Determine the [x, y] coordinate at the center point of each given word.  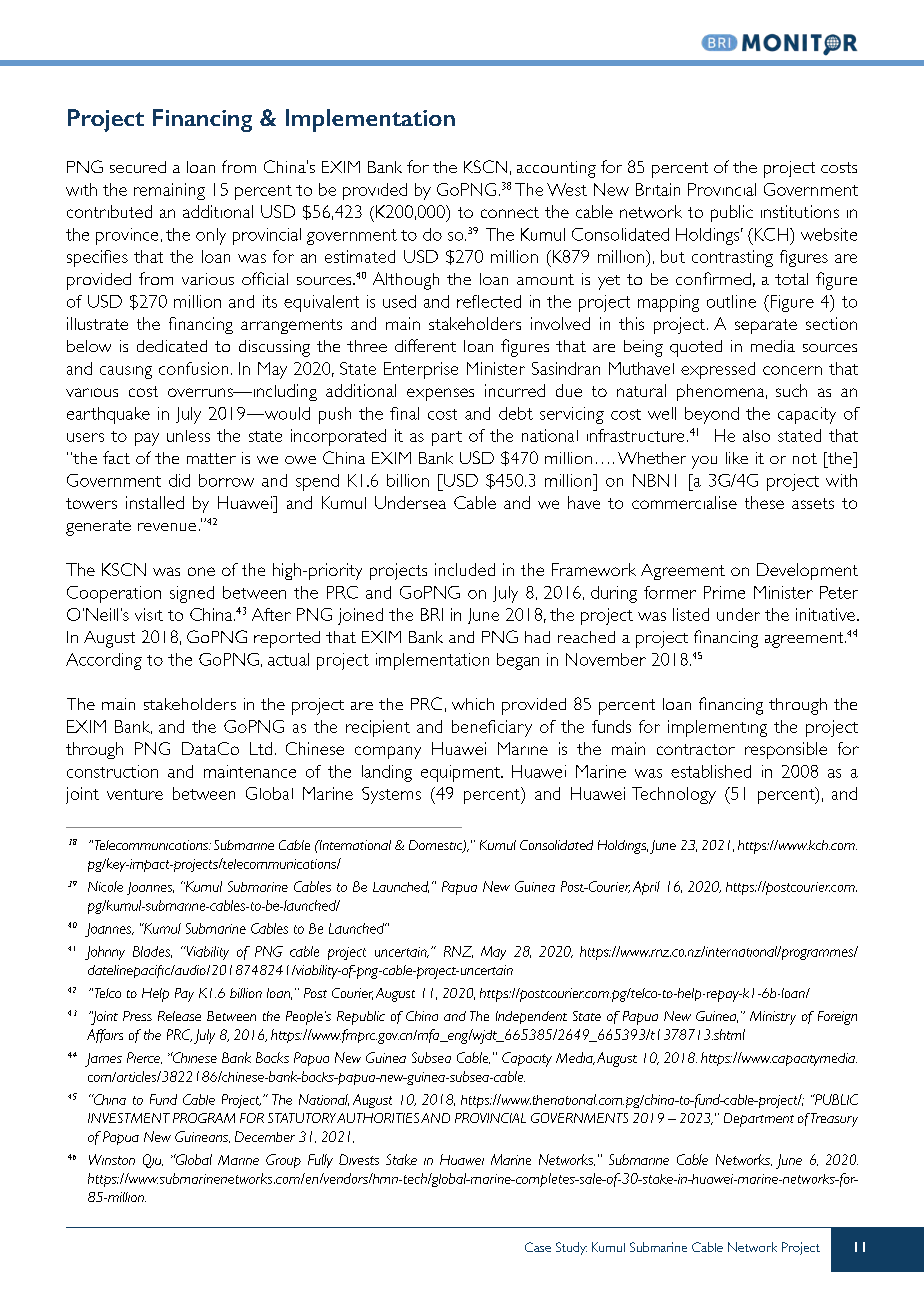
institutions [800, 211]
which [473, 704]
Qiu [153, 1161]
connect [510, 212]
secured [138, 167]
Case [538, 1247]
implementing [717, 728]
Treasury [833, 1120]
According [104, 661]
